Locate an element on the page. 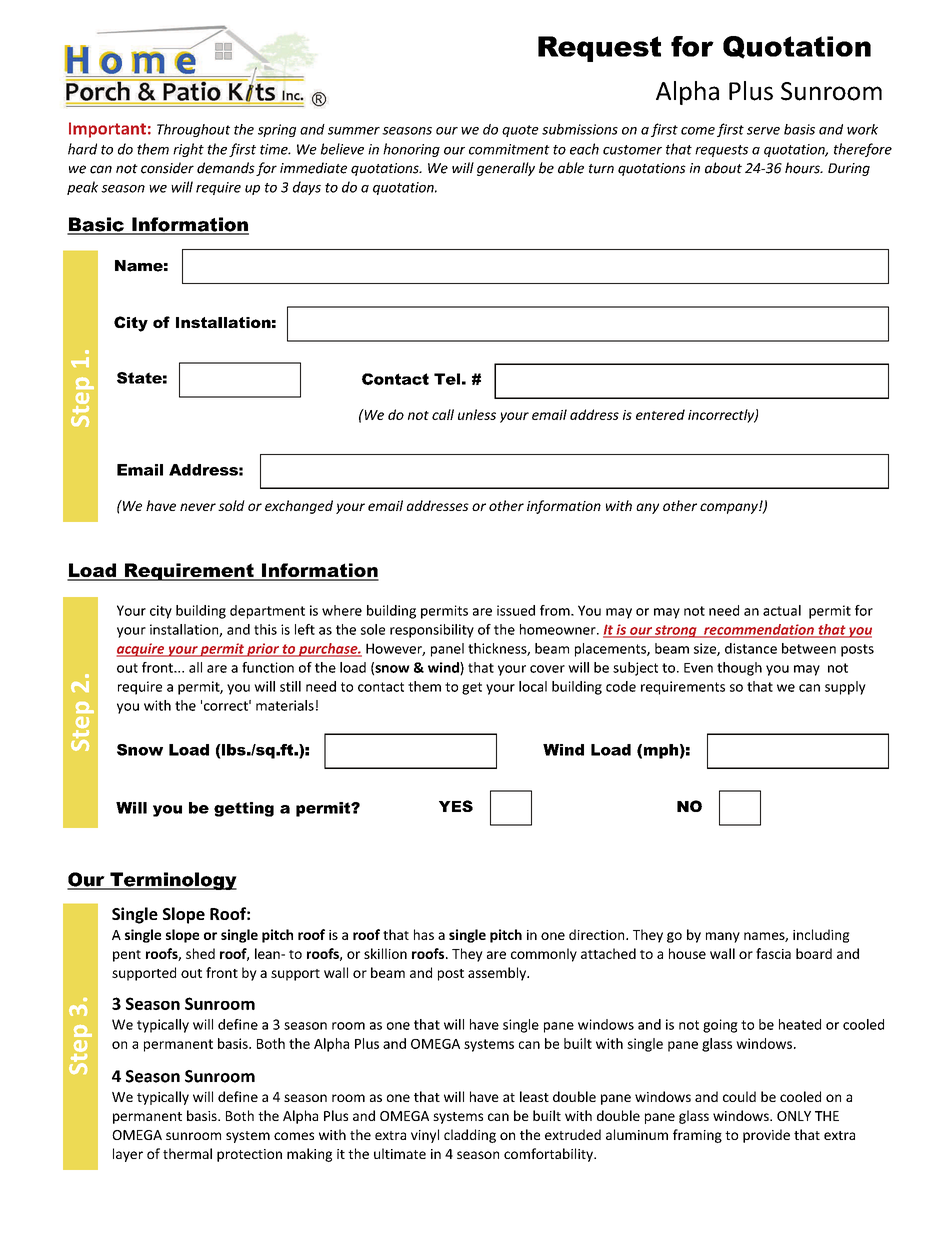  acquire is located at coordinates (141, 650).
